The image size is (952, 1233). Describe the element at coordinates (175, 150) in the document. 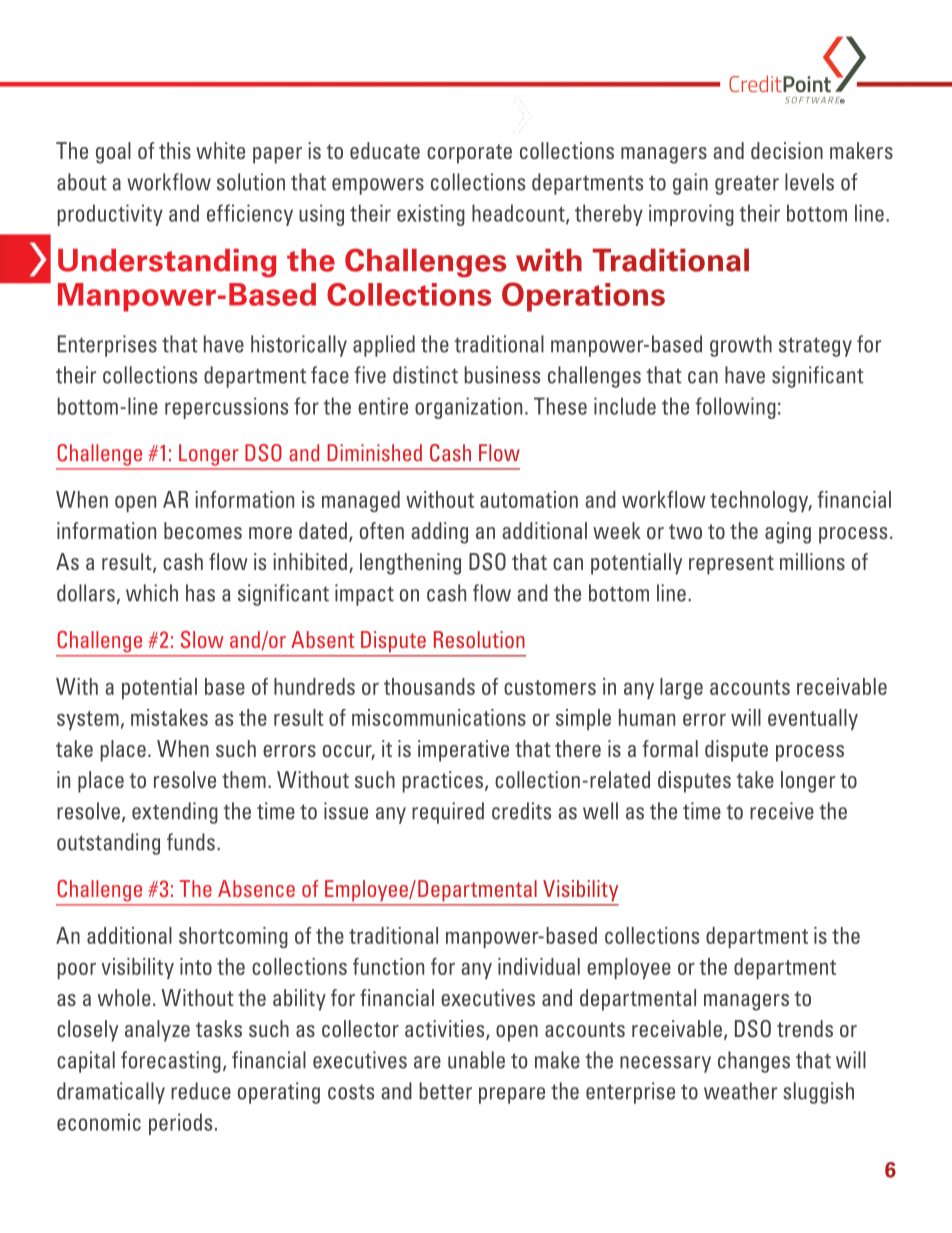

I see `this` at that location.
